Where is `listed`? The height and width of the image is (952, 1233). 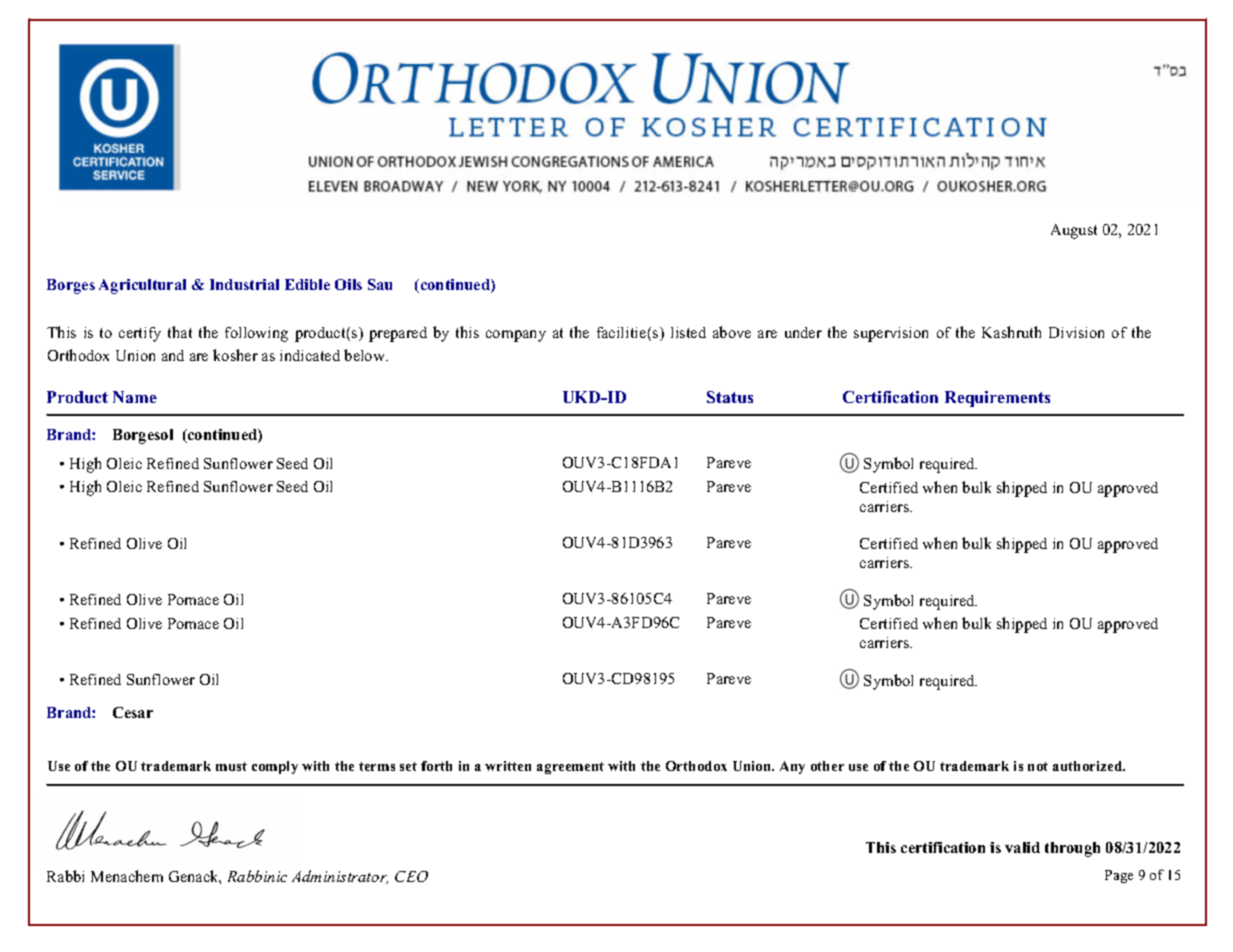 listed is located at coordinates (688, 332).
